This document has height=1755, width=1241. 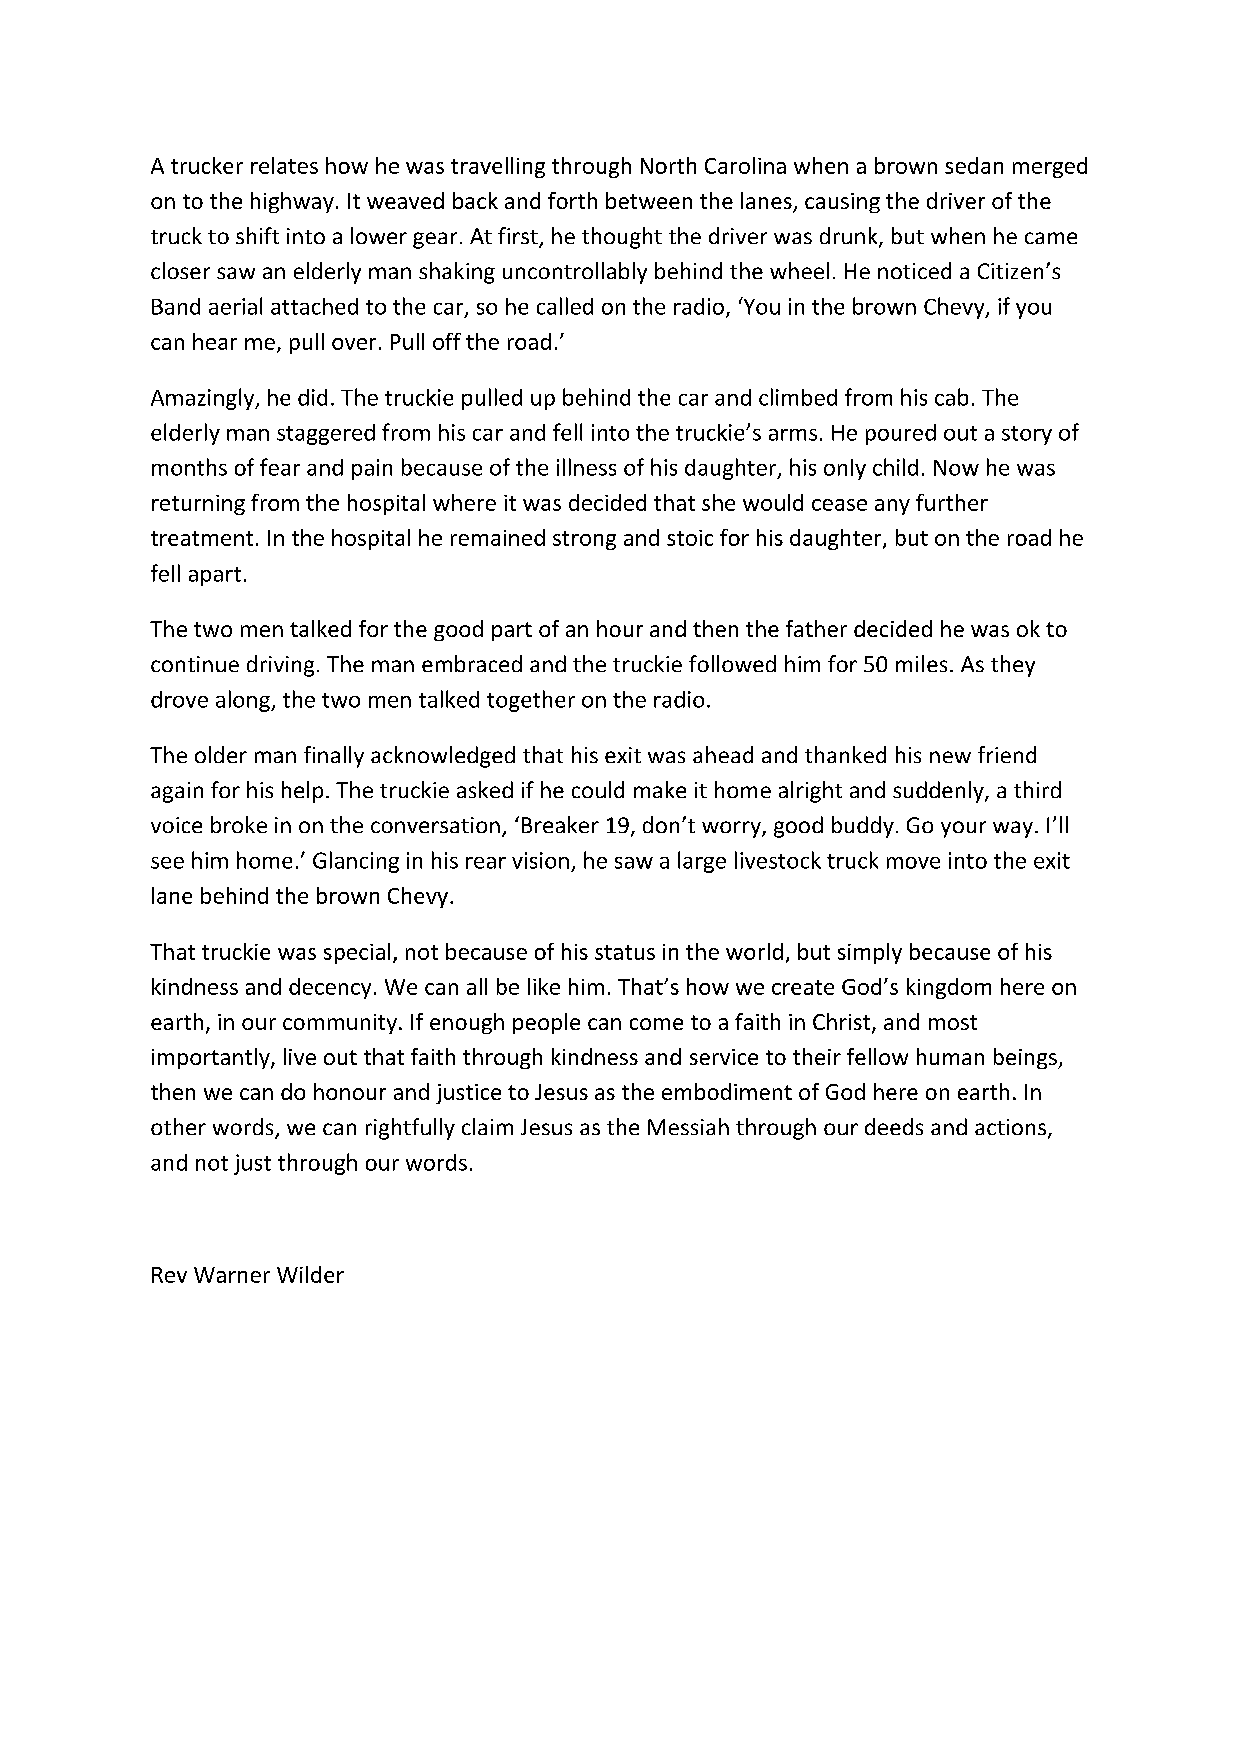 What do you see at coordinates (572, 200) in the document?
I see `forth` at bounding box center [572, 200].
